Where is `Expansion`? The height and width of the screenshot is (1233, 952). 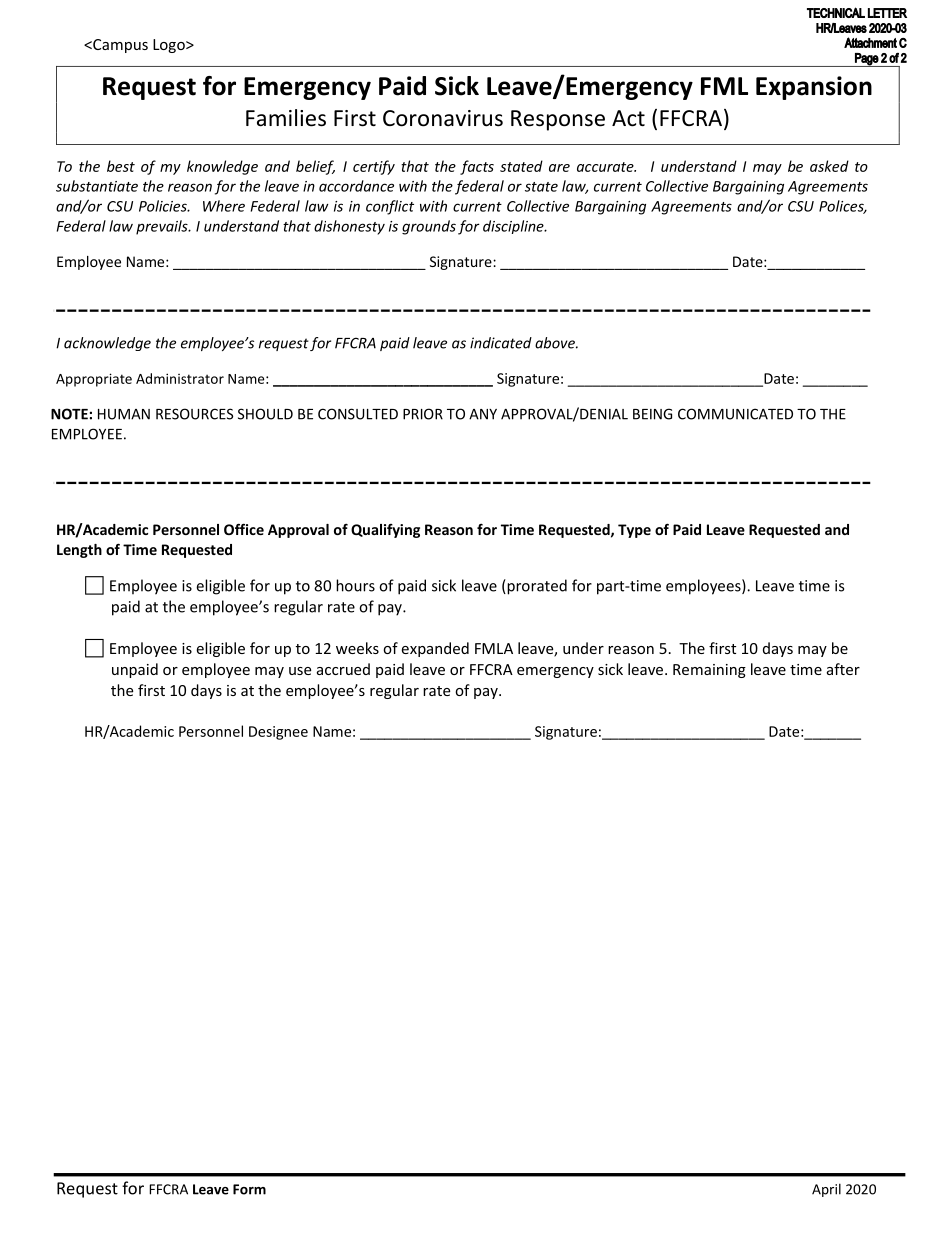 Expansion is located at coordinates (814, 88).
